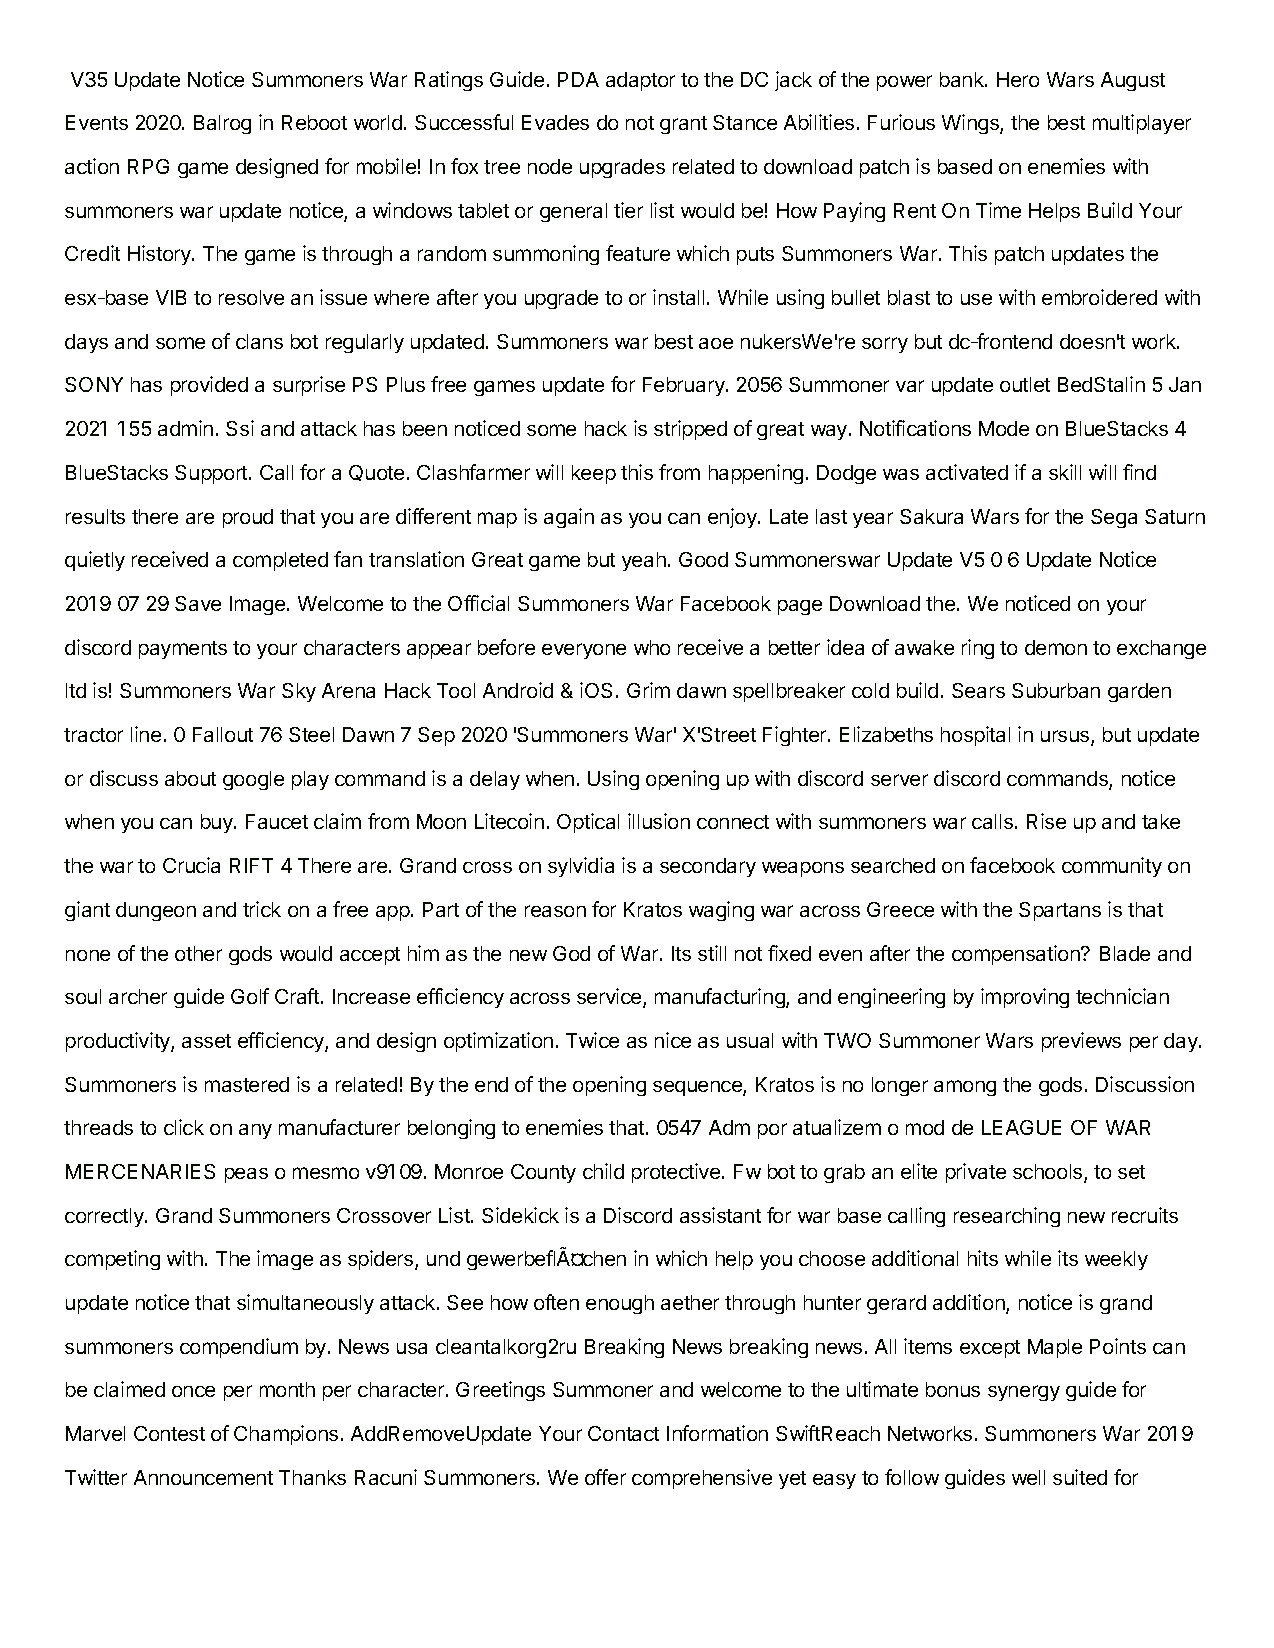 The width and height of the screenshot is (1274, 1648). I want to click on service, so click(610, 997).
